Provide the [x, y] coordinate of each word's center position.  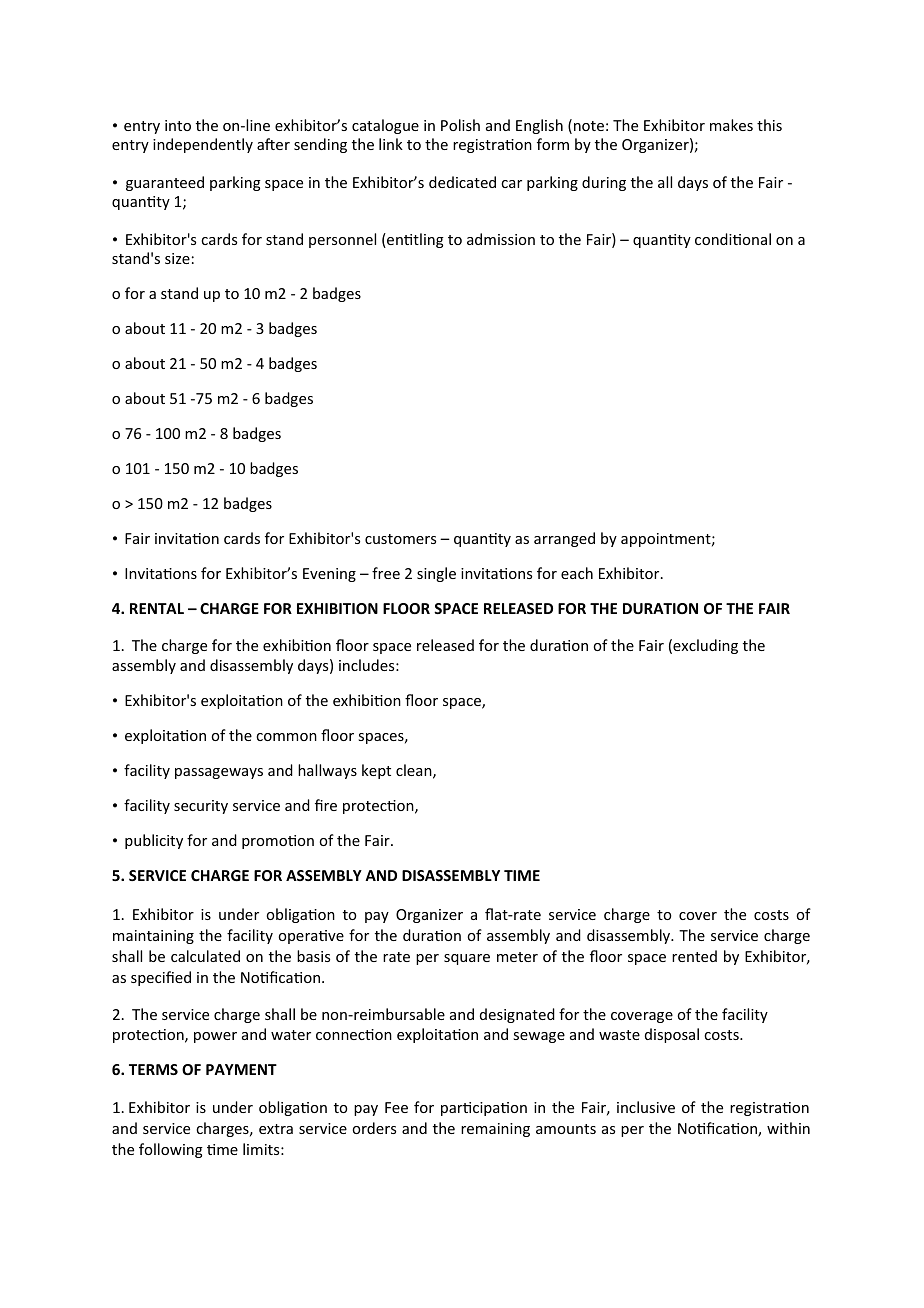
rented [694, 956]
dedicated [462, 182]
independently [203, 145]
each [577, 573]
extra [276, 1129]
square [467, 959]
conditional [733, 239]
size [177, 258]
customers [400, 539]
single [436, 574]
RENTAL [157, 608]
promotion [278, 842]
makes [731, 125]
